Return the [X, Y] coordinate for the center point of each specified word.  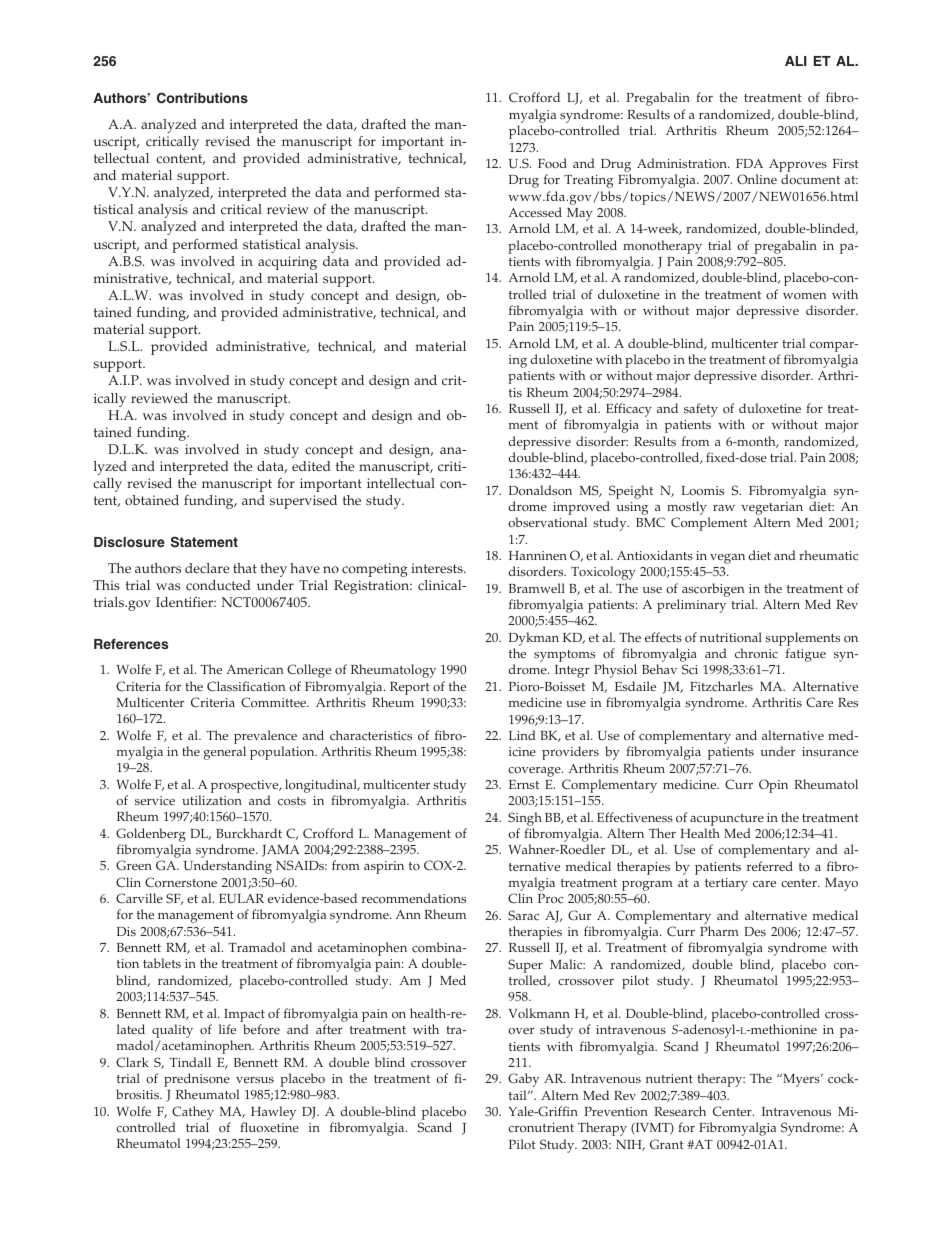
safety [701, 410]
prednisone [197, 1081]
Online [757, 179]
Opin [773, 786]
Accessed [535, 212]
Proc [550, 898]
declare [207, 568]
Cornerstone [181, 882]
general [225, 753]
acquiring [287, 263]
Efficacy [629, 411]
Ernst [524, 785]
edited [311, 466]
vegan [727, 559]
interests [438, 568]
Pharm [719, 931]
